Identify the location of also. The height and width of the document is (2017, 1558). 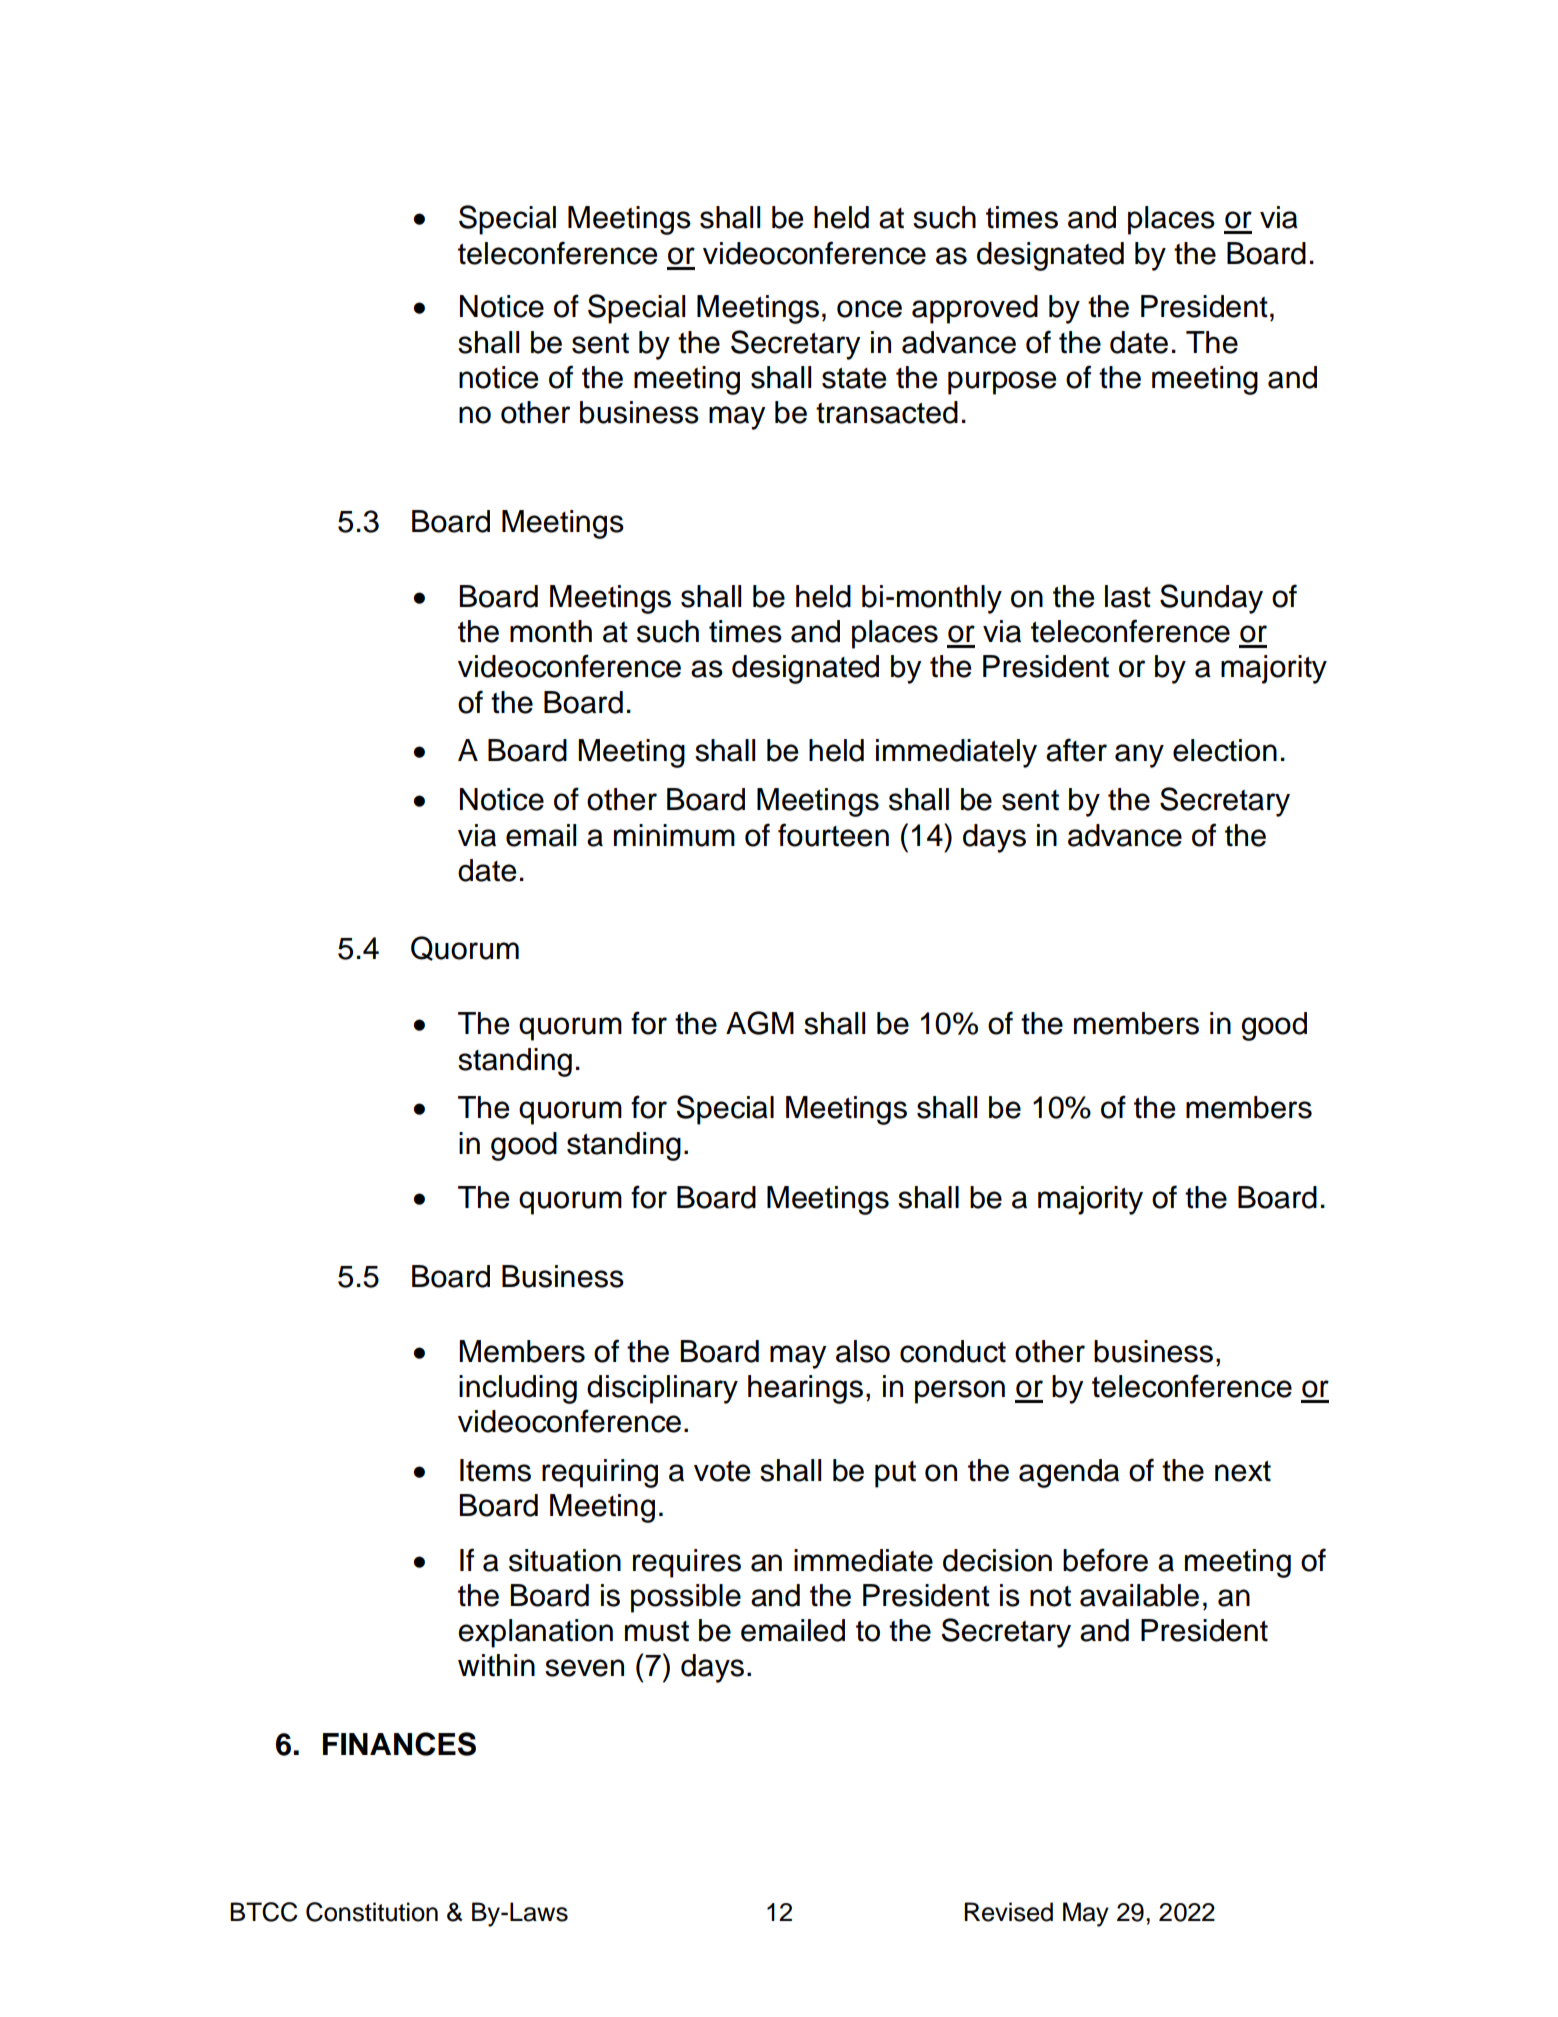
(863, 1351).
